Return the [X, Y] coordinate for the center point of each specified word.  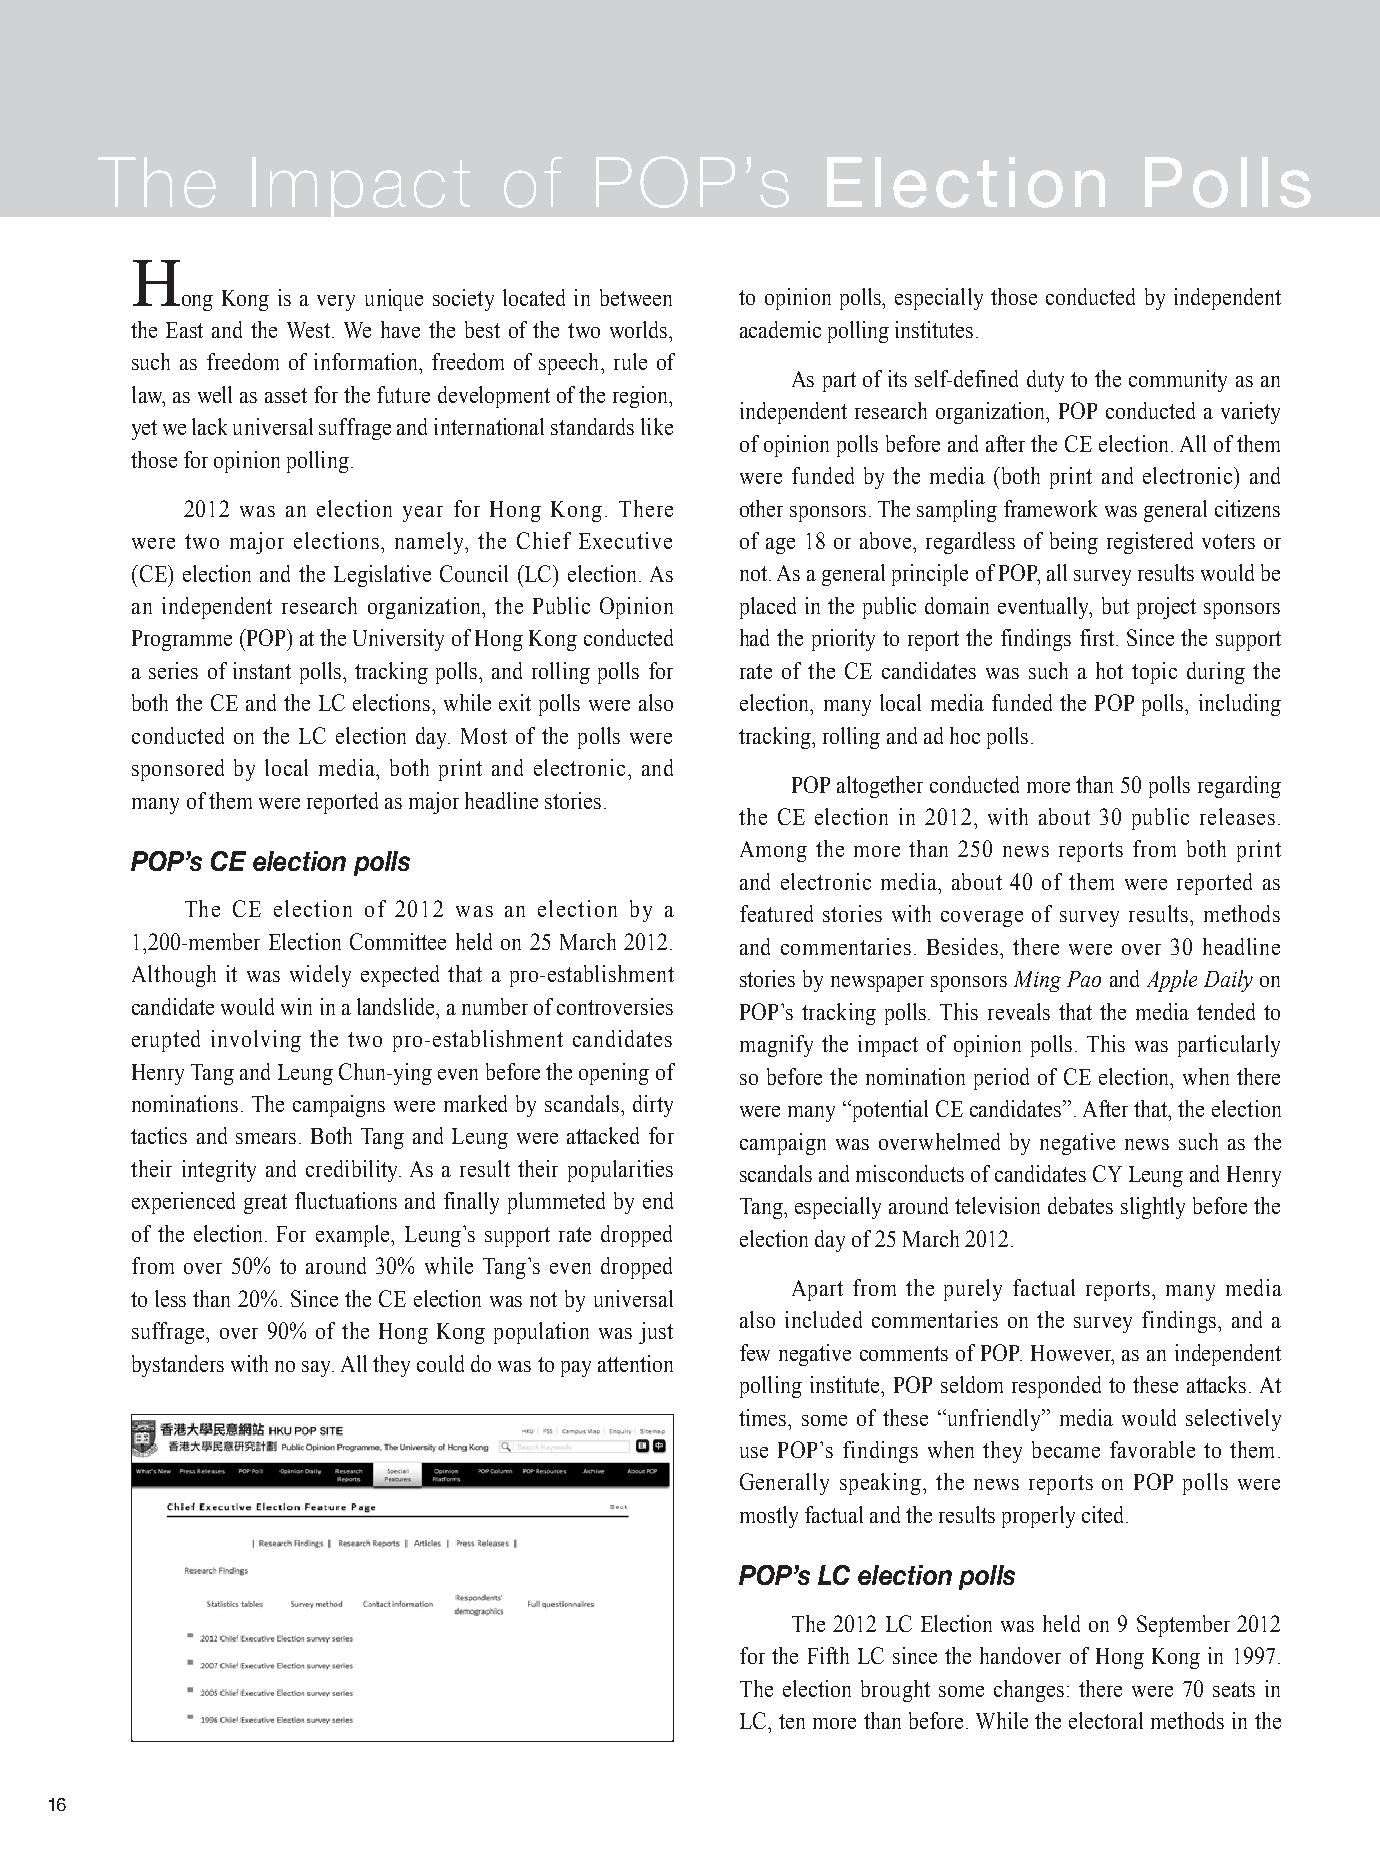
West [310, 330]
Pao [1084, 979]
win [296, 1006]
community [1178, 381]
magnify [776, 1046]
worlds [640, 329]
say [318, 1369]
